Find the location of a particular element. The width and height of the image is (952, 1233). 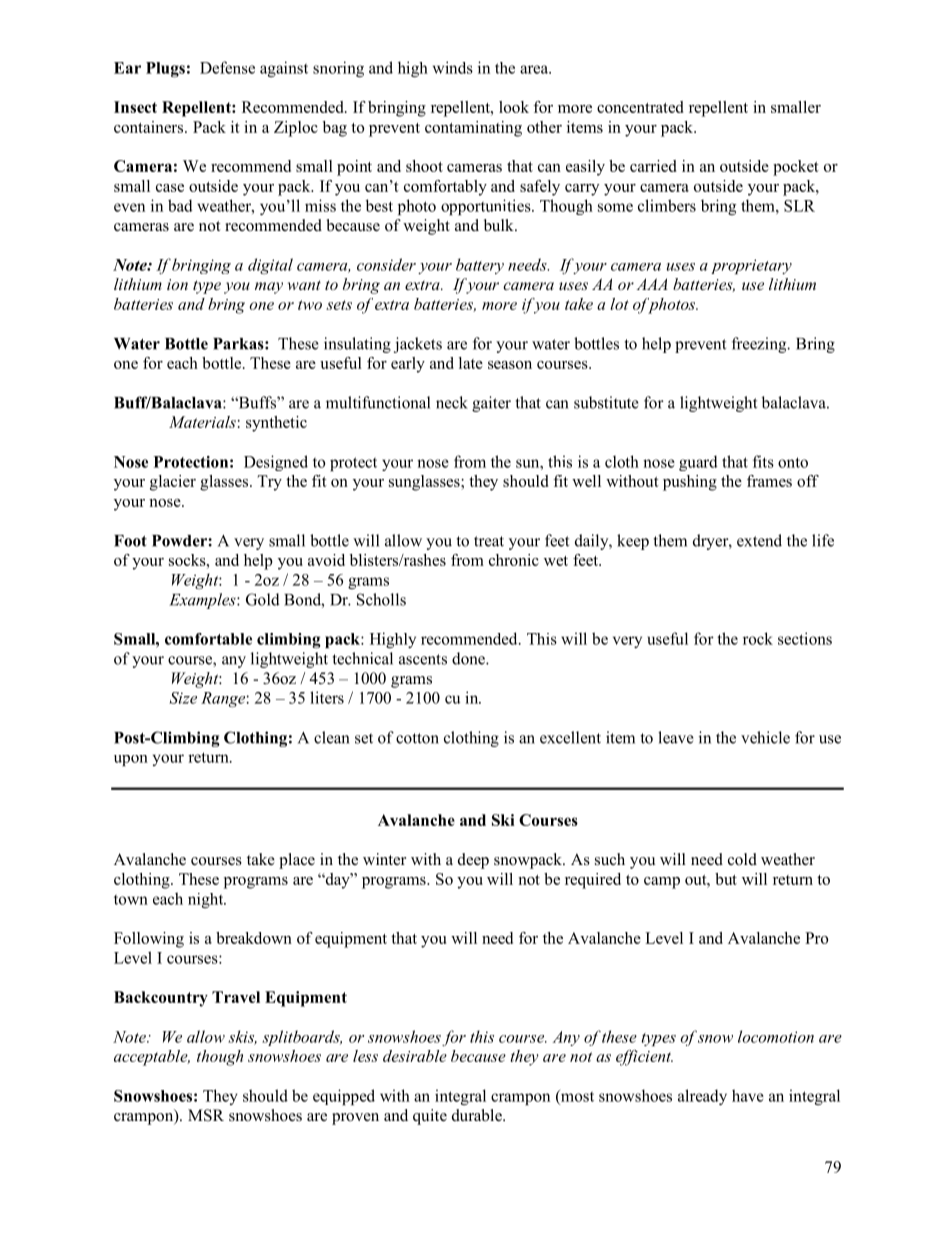

concentrated is located at coordinates (640, 107).
